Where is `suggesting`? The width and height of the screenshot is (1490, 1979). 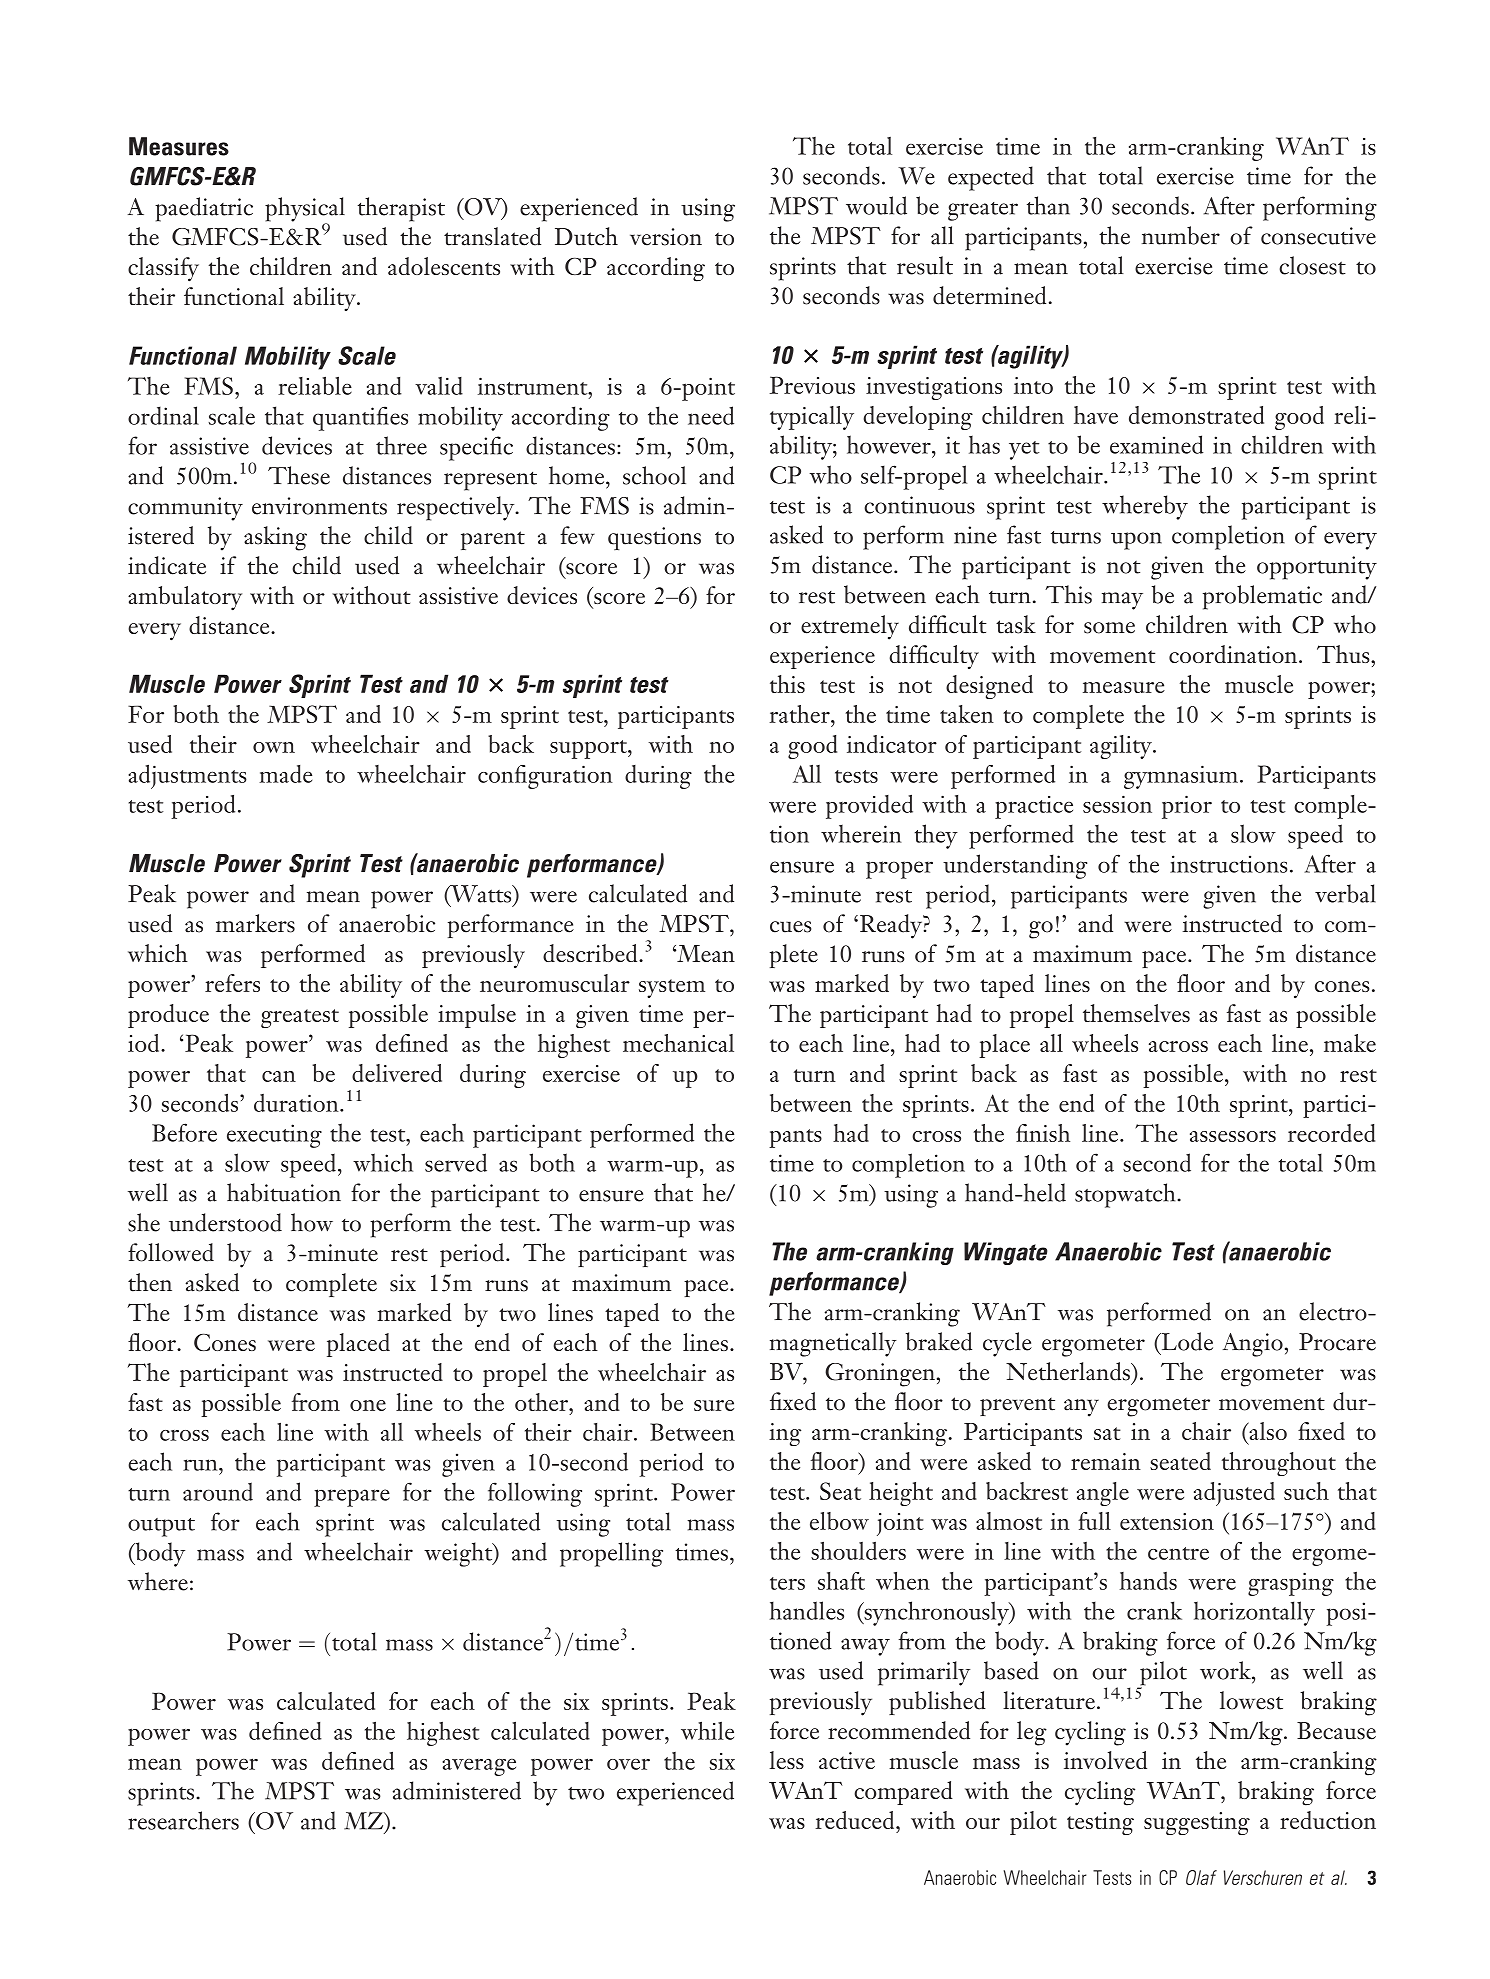
suggesting is located at coordinates (1197, 1823).
